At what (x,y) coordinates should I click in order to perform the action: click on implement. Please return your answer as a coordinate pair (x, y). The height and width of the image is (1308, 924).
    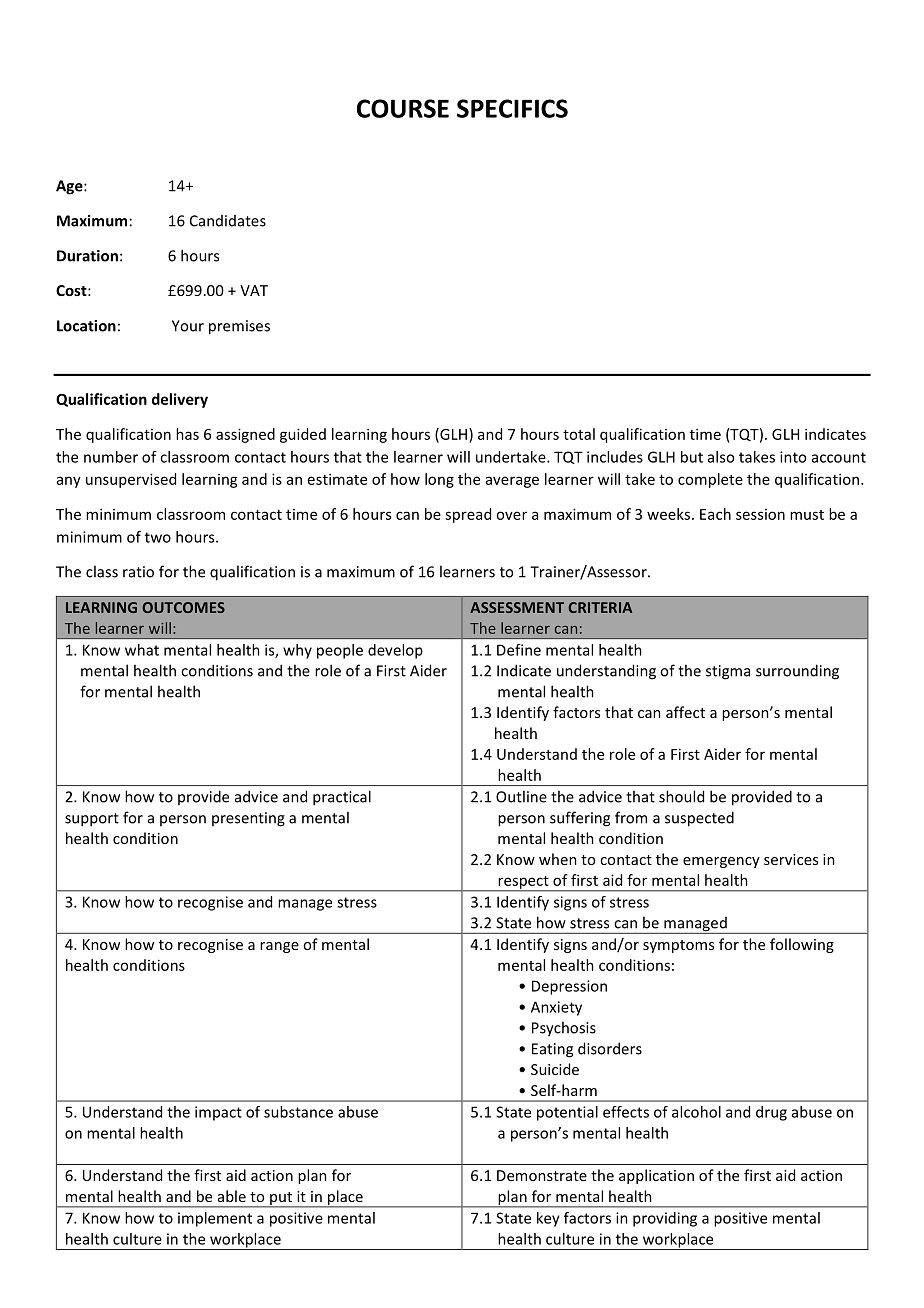
    Looking at the image, I should click on (215, 1219).
